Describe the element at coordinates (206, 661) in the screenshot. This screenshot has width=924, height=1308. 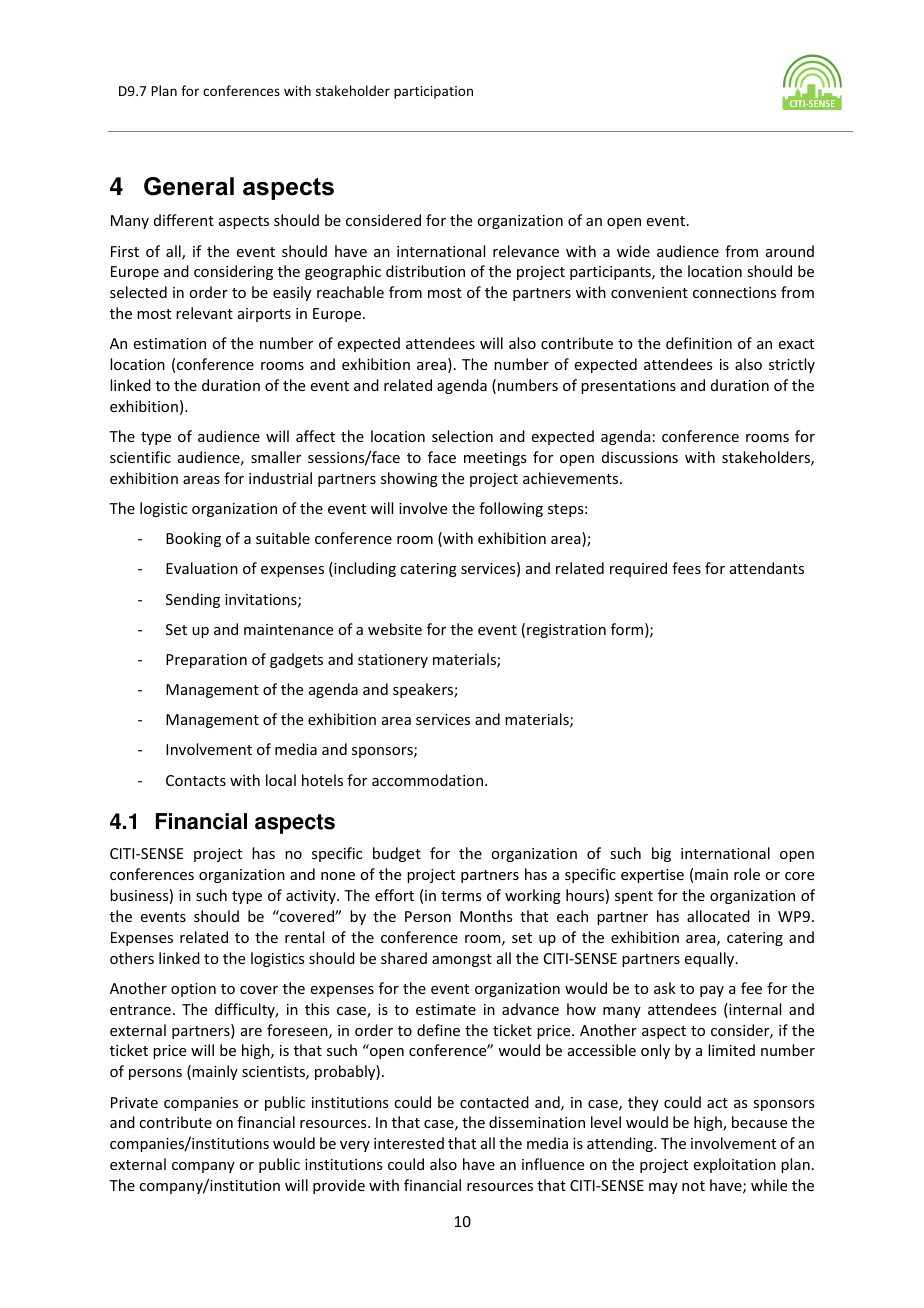
I see `Preparation` at that location.
